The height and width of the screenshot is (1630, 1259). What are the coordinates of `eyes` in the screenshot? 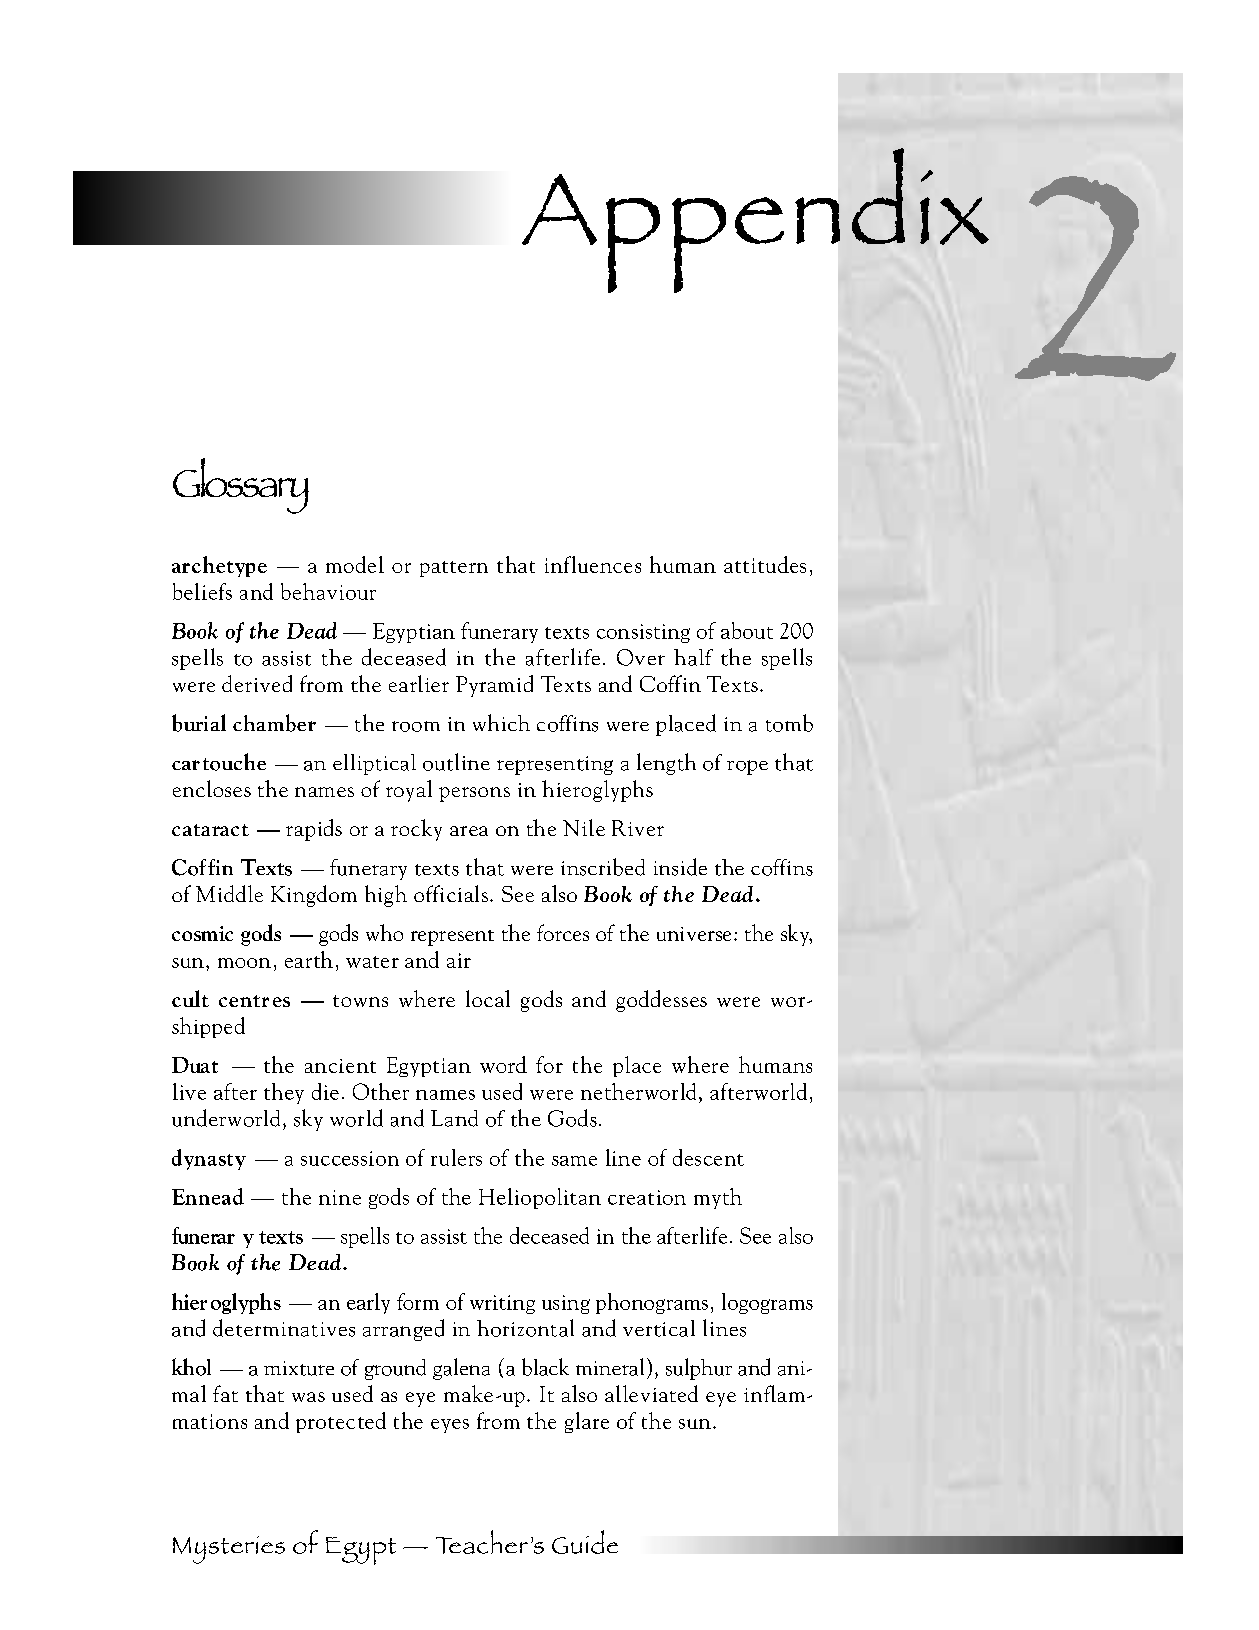 It's located at (450, 1426).
